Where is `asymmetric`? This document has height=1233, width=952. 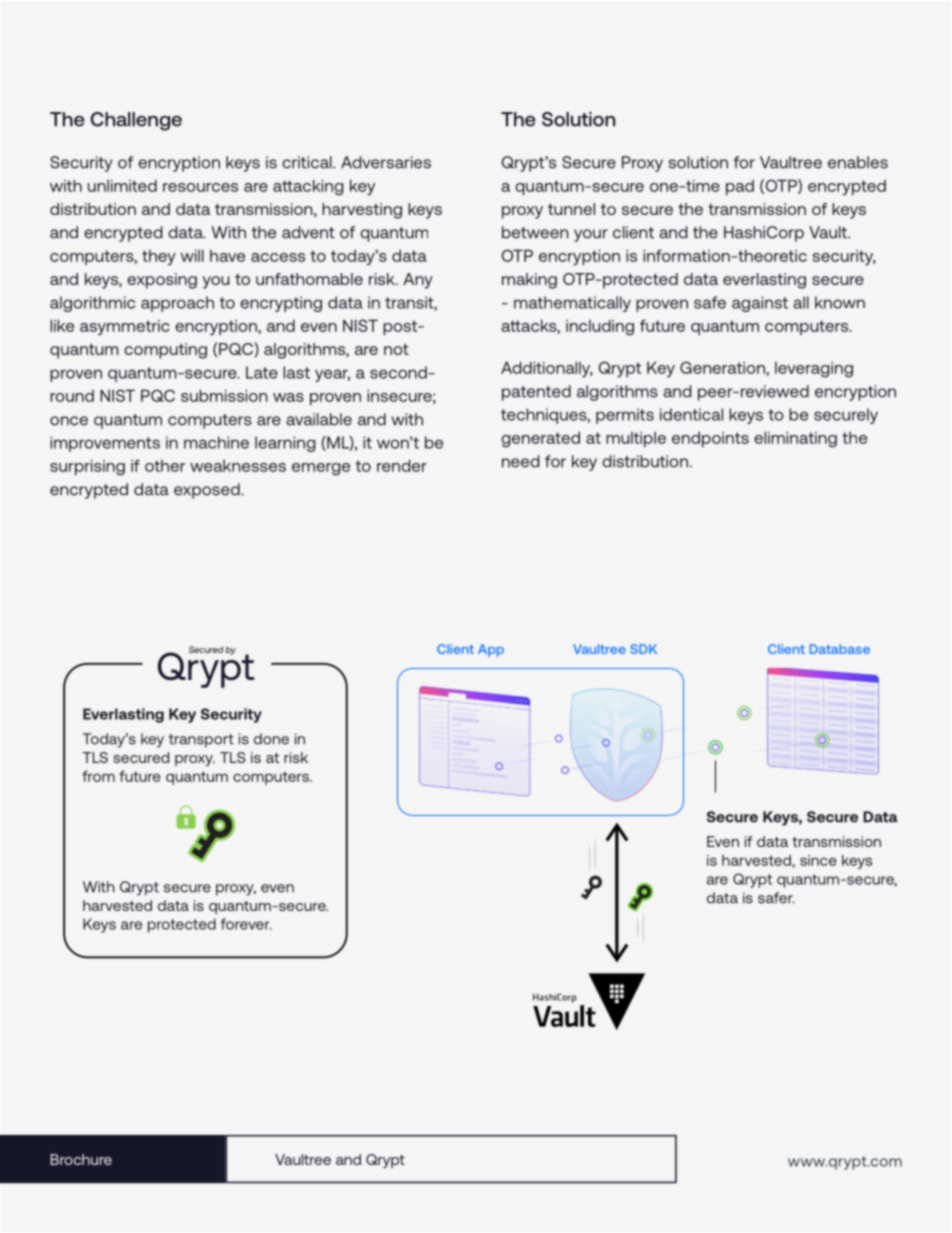 asymmetric is located at coordinates (125, 327).
